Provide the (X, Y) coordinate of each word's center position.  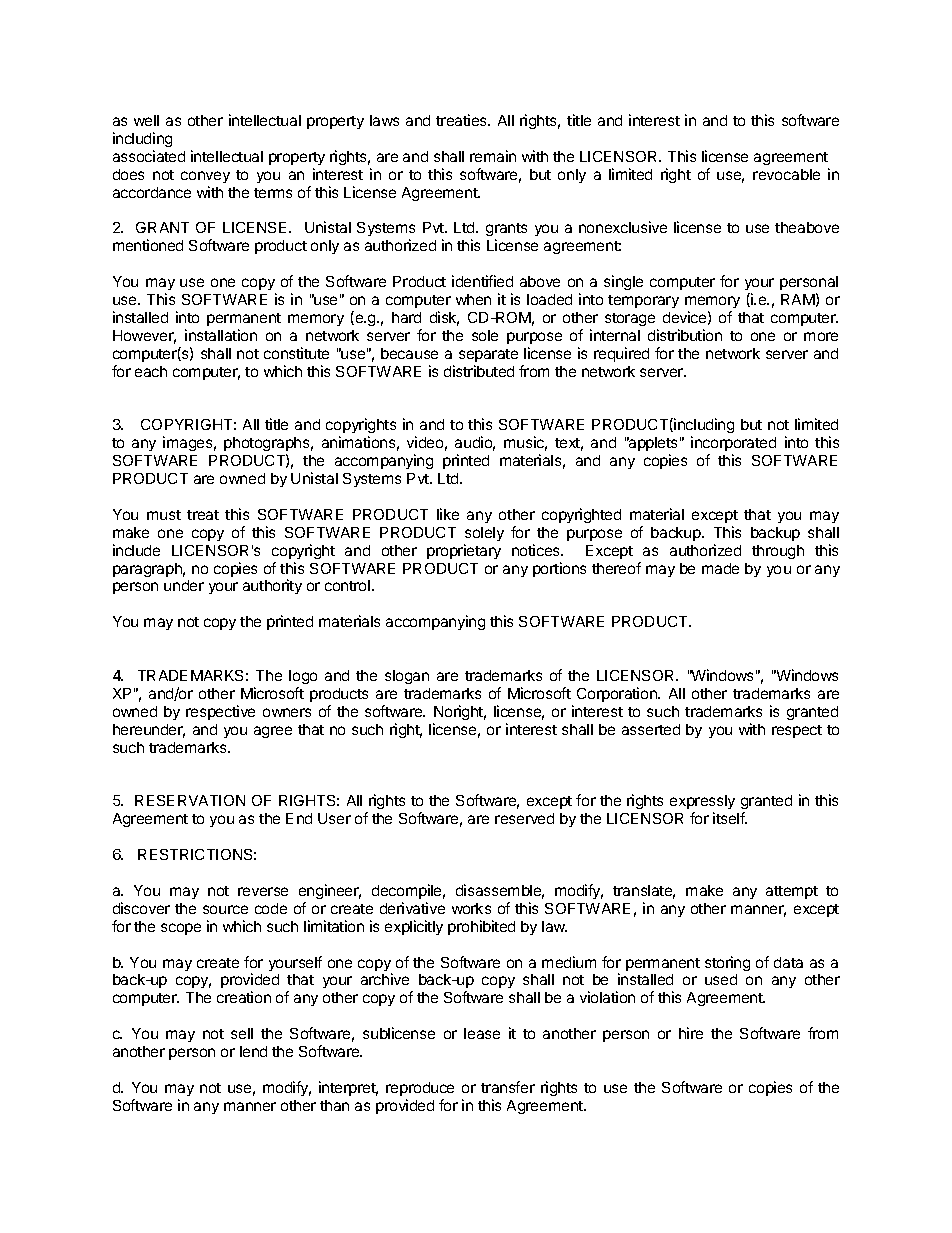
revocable (786, 174)
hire (691, 1033)
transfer (508, 1087)
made (720, 568)
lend (253, 1051)
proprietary (464, 551)
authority (272, 586)
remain (493, 156)
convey (205, 177)
